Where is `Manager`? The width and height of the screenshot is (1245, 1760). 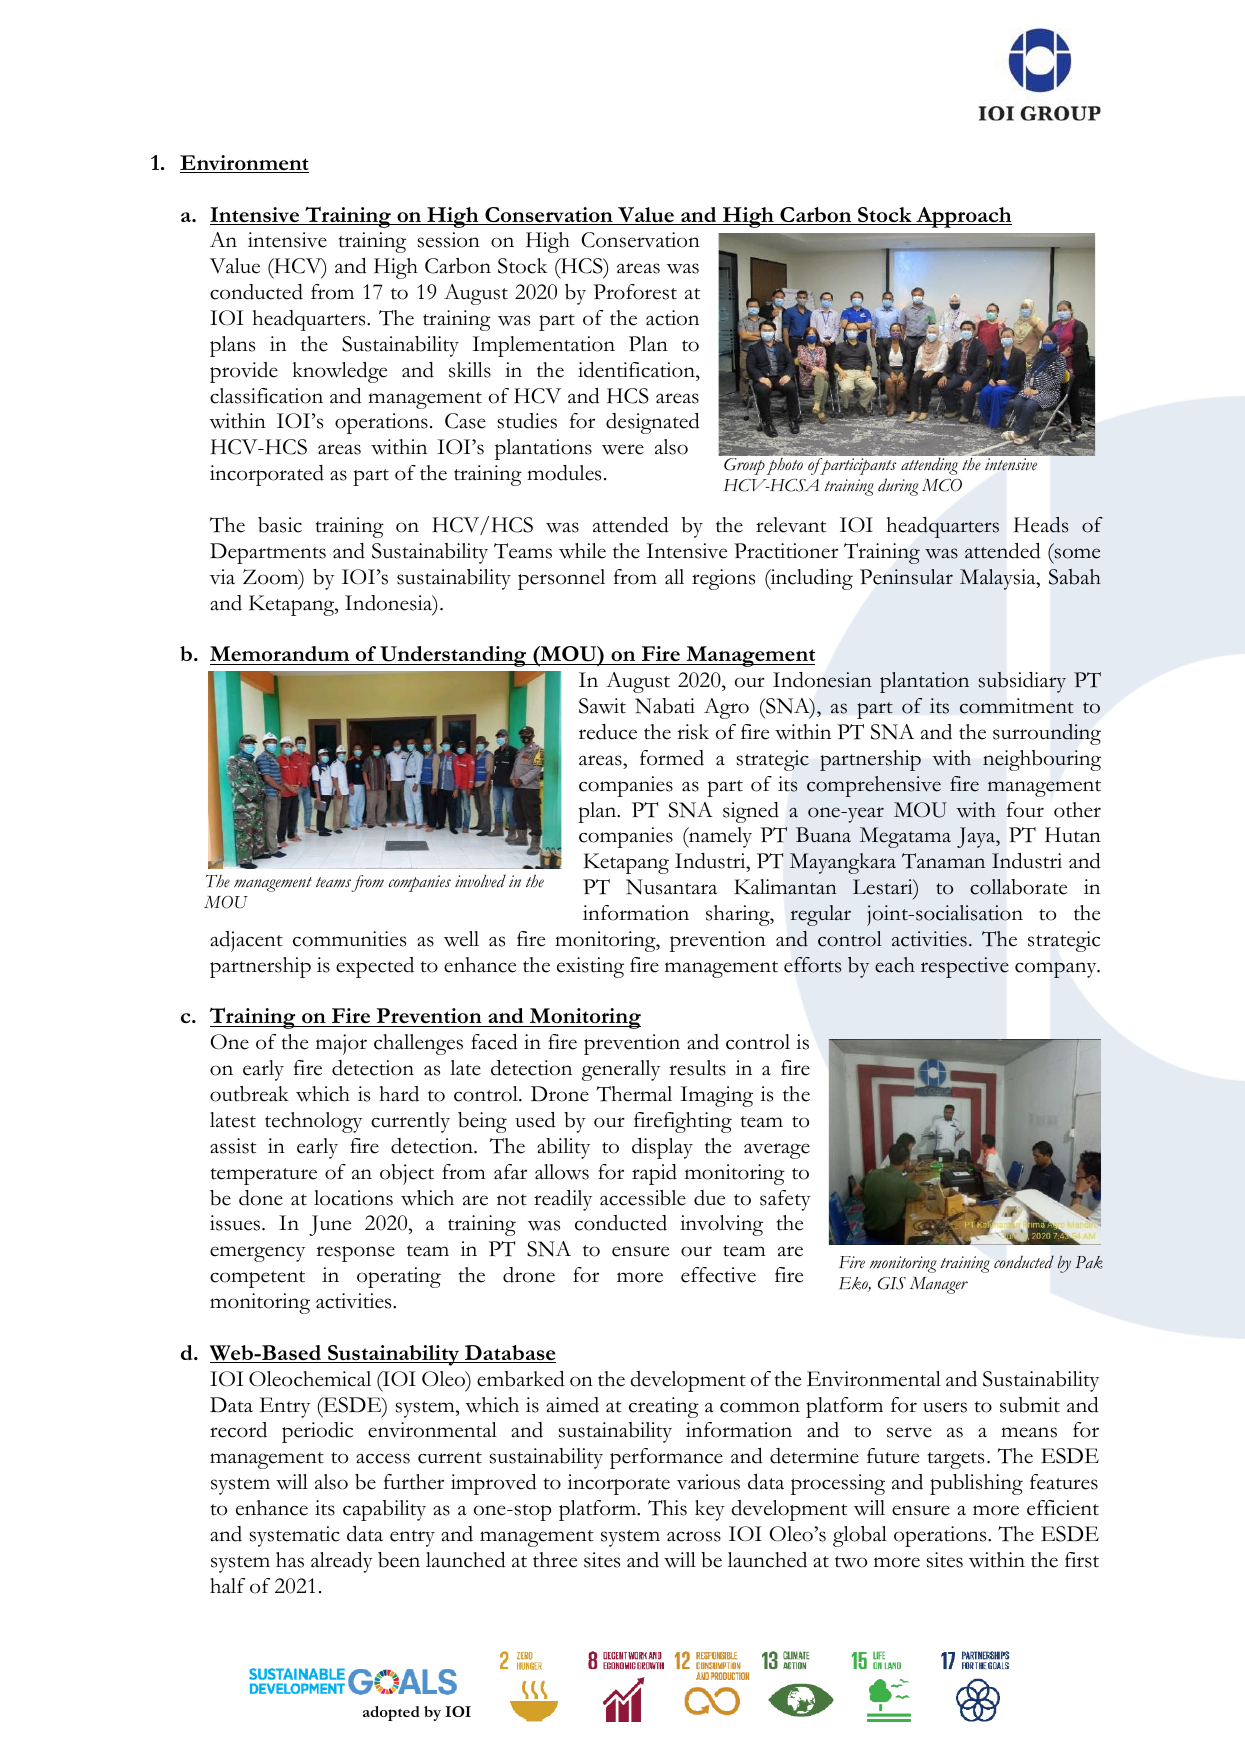 Manager is located at coordinates (939, 1285).
